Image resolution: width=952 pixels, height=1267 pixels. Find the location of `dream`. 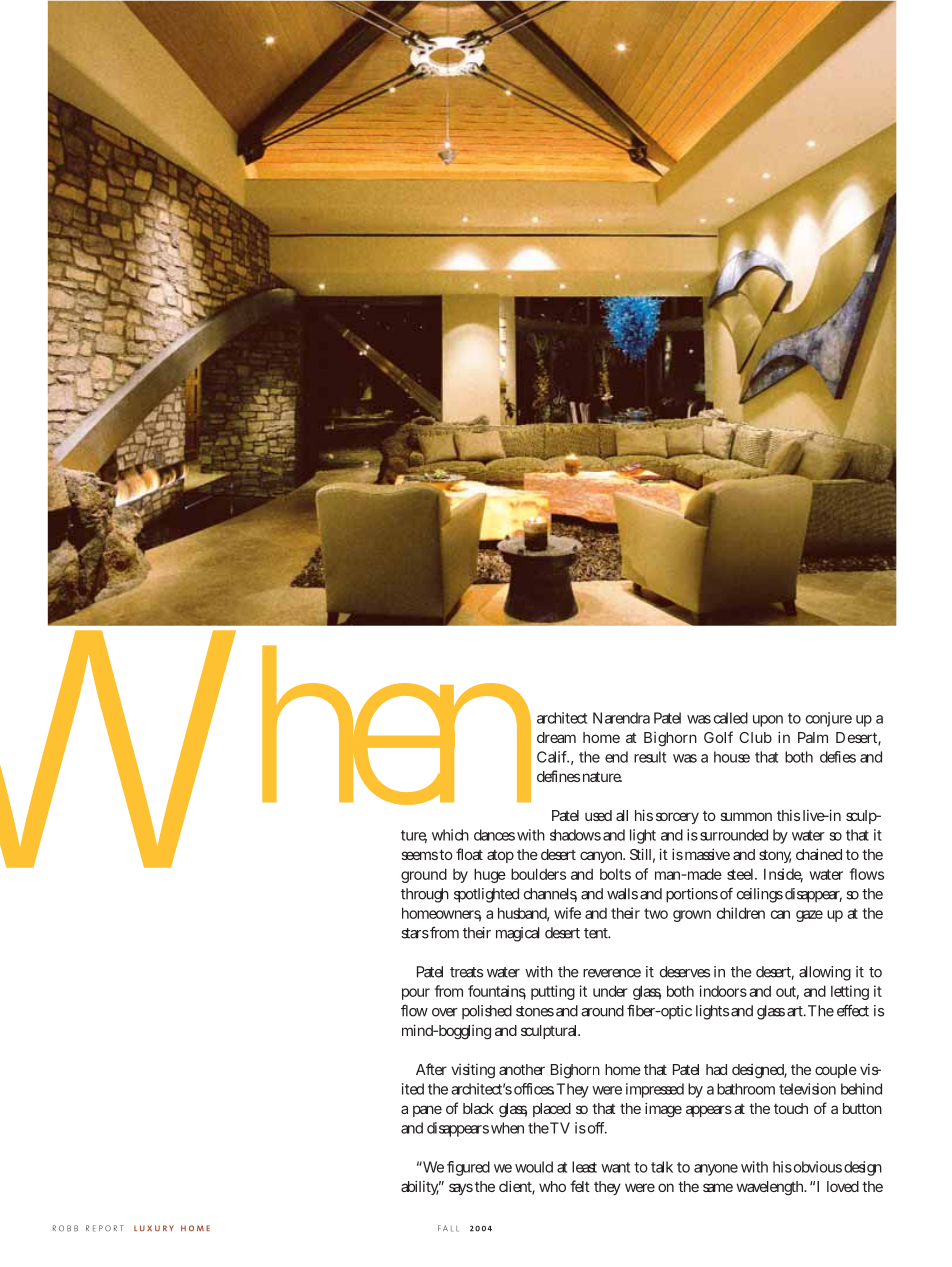

dream is located at coordinates (556, 737).
